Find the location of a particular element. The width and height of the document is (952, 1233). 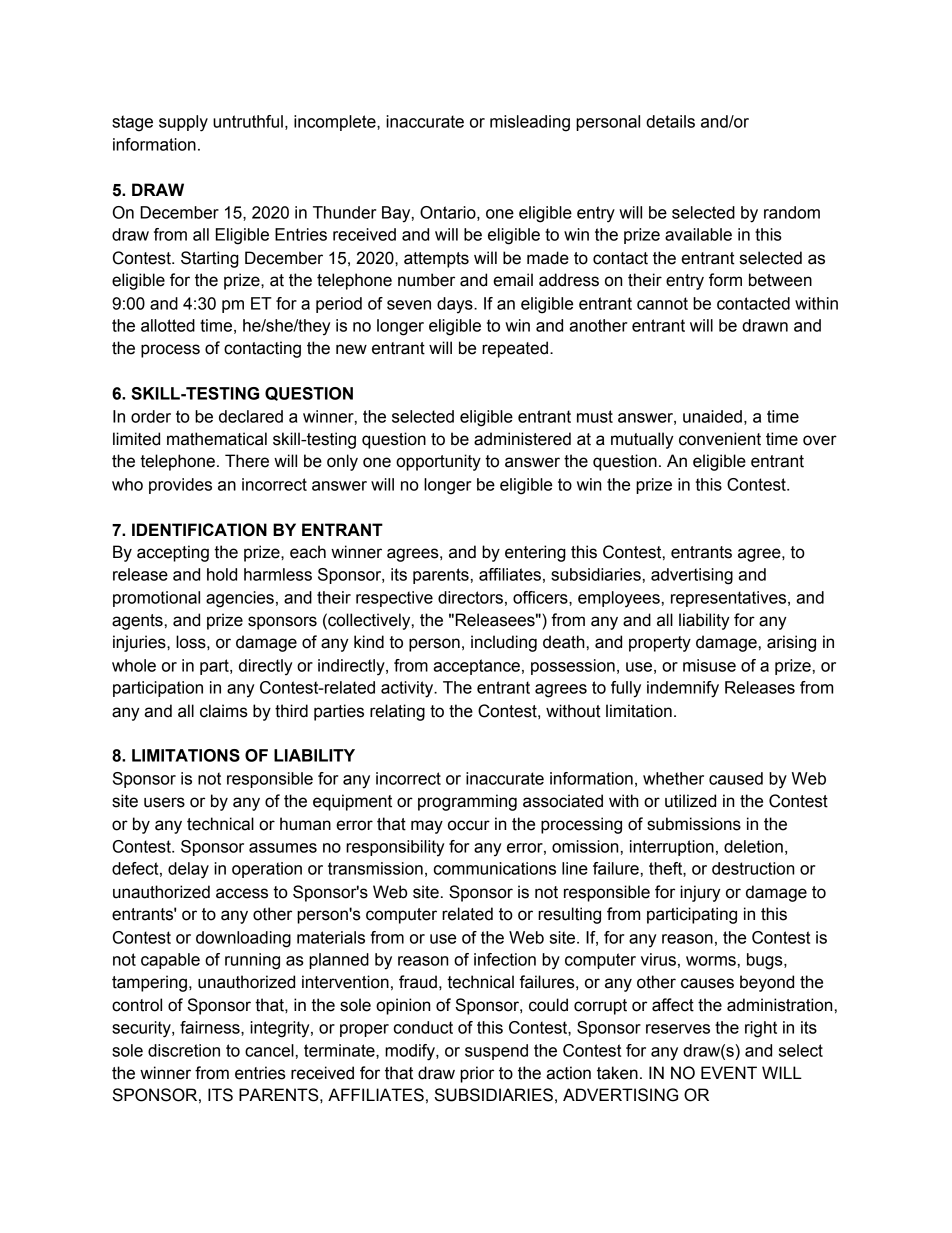

right is located at coordinates (761, 1029).
